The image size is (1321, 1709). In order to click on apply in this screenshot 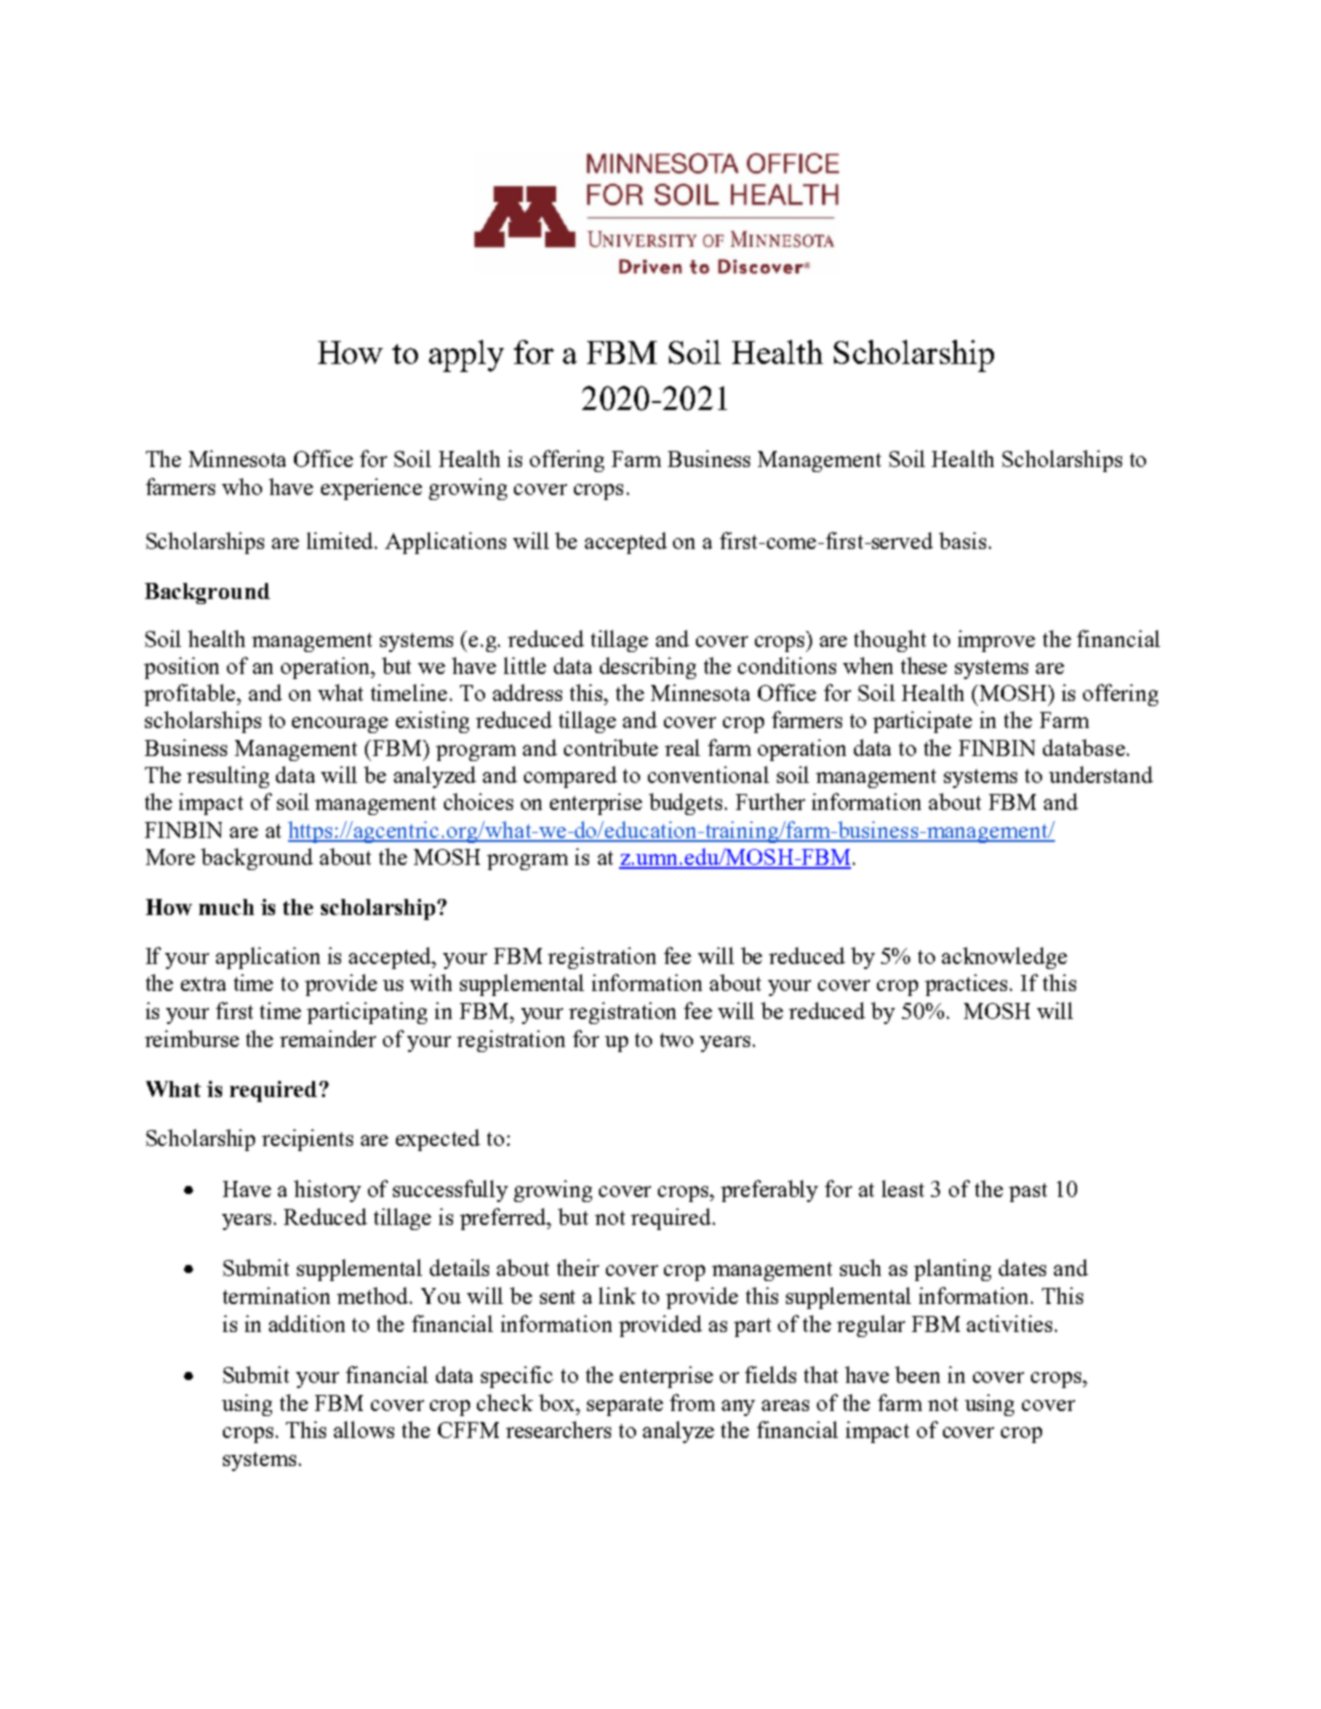, I will do `click(466, 356)`.
